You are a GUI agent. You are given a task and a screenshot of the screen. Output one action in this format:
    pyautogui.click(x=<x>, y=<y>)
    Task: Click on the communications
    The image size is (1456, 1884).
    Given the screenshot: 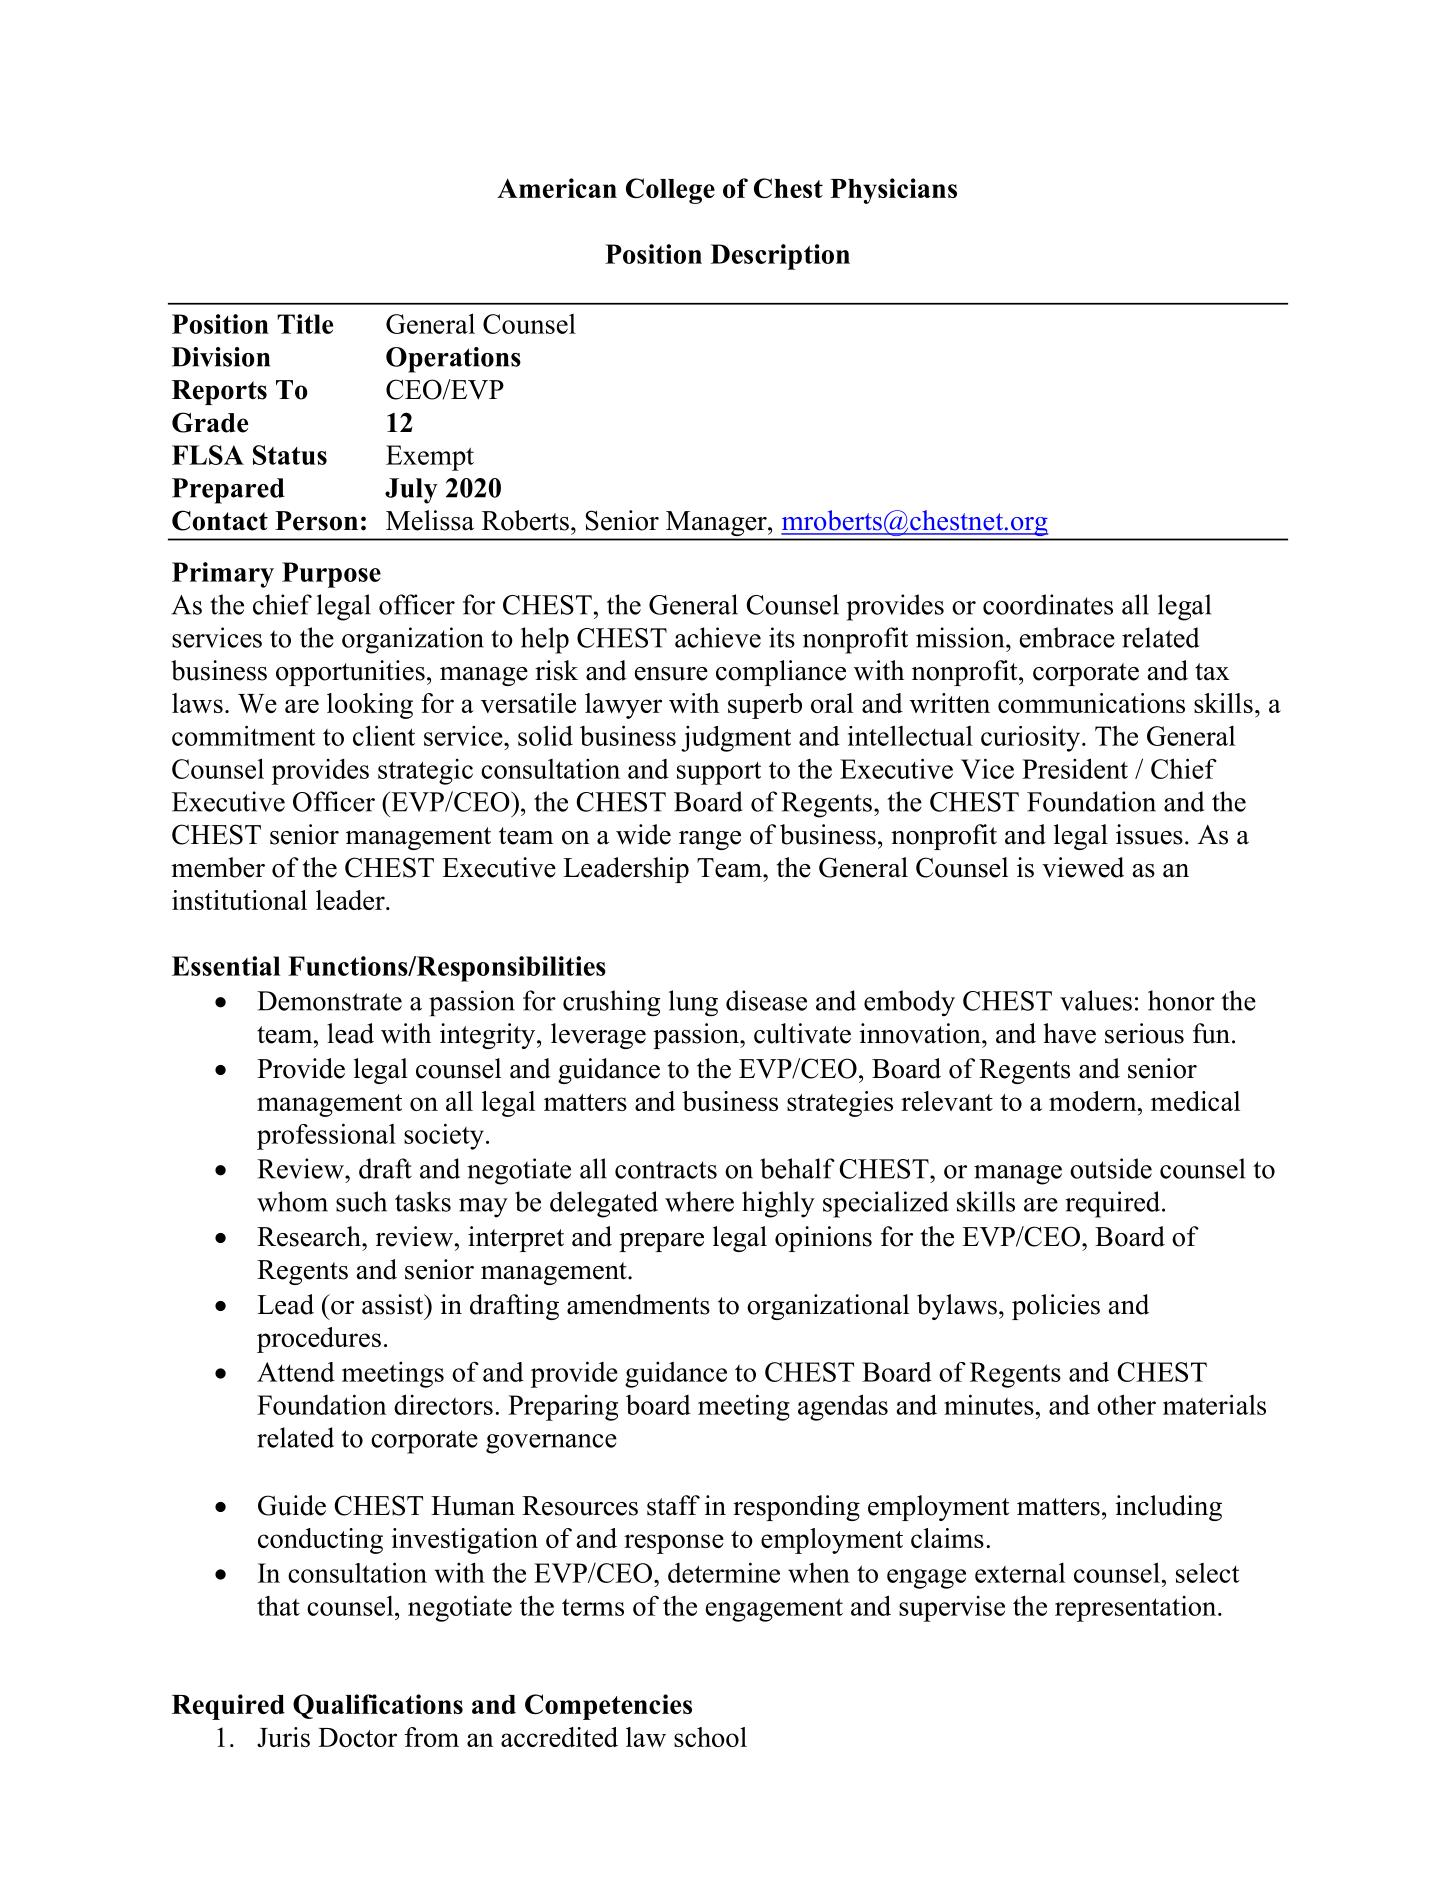 What is the action you would take?
    pyautogui.click(x=1091, y=703)
